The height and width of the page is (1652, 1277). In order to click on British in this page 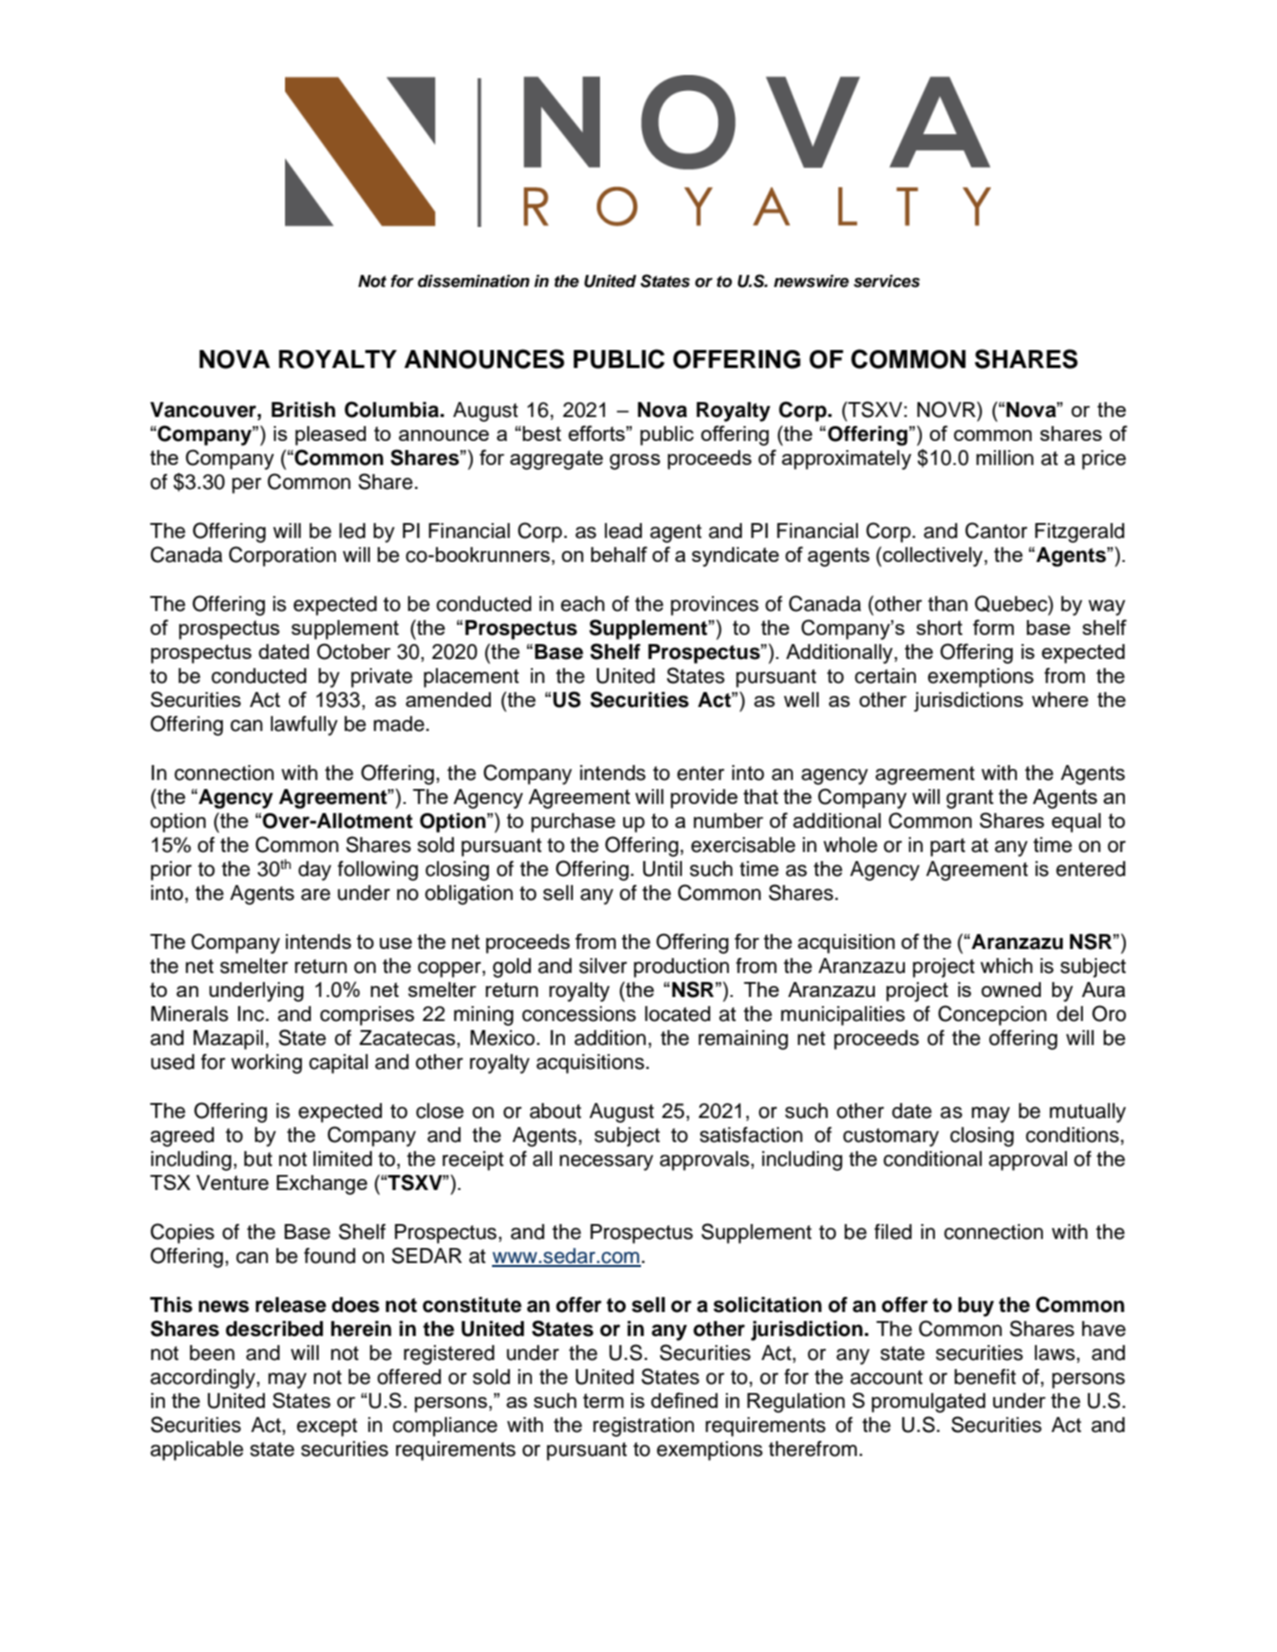, I will do `click(303, 410)`.
